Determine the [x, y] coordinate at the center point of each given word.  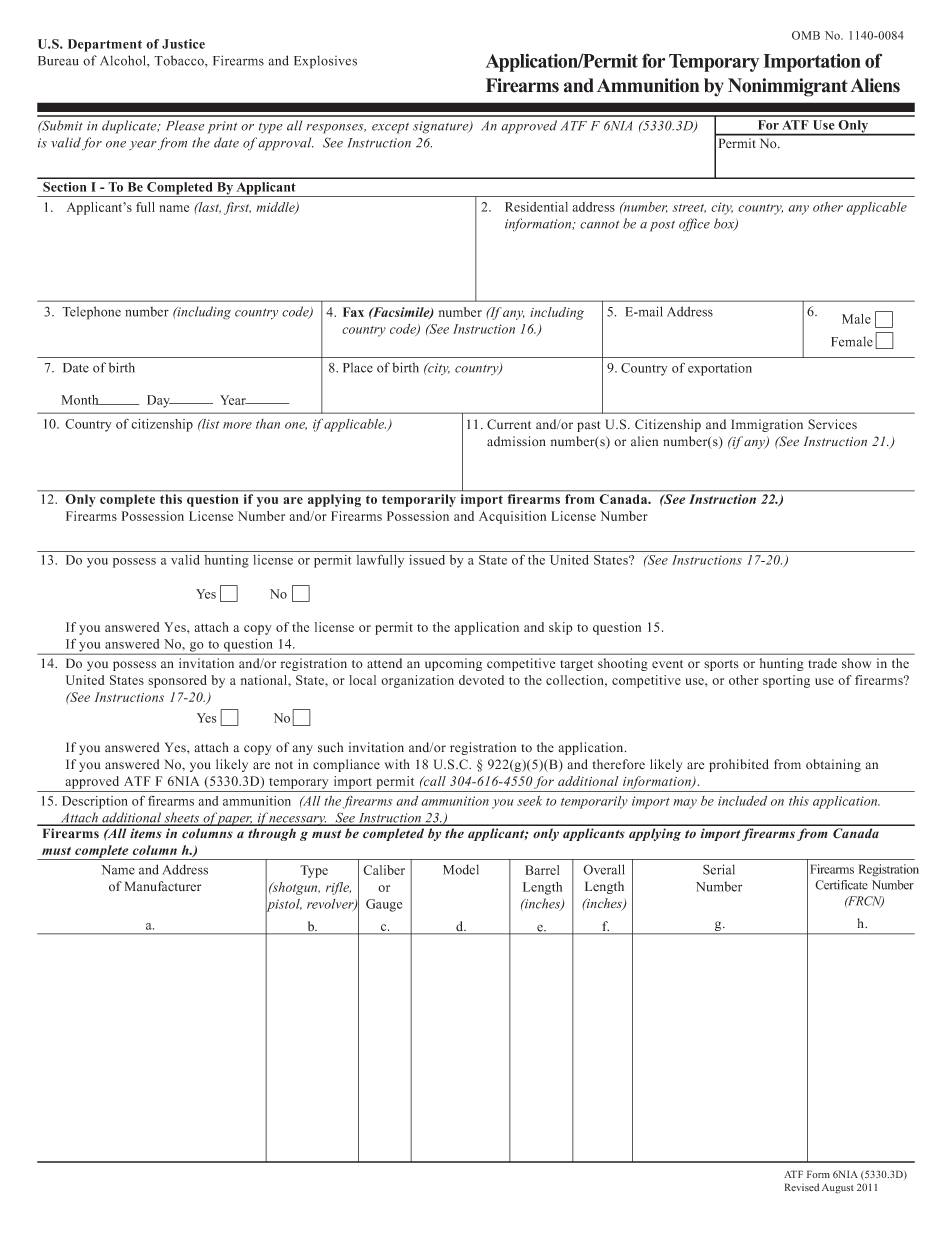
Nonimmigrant [788, 87]
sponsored [177, 681]
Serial [719, 869]
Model [461, 869]
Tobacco [180, 60]
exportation [720, 369]
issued [427, 560]
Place [358, 367]
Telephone [91, 313]
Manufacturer [163, 886]
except [390, 128]
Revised [802, 1187]
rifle [338, 888]
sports [721, 665]
